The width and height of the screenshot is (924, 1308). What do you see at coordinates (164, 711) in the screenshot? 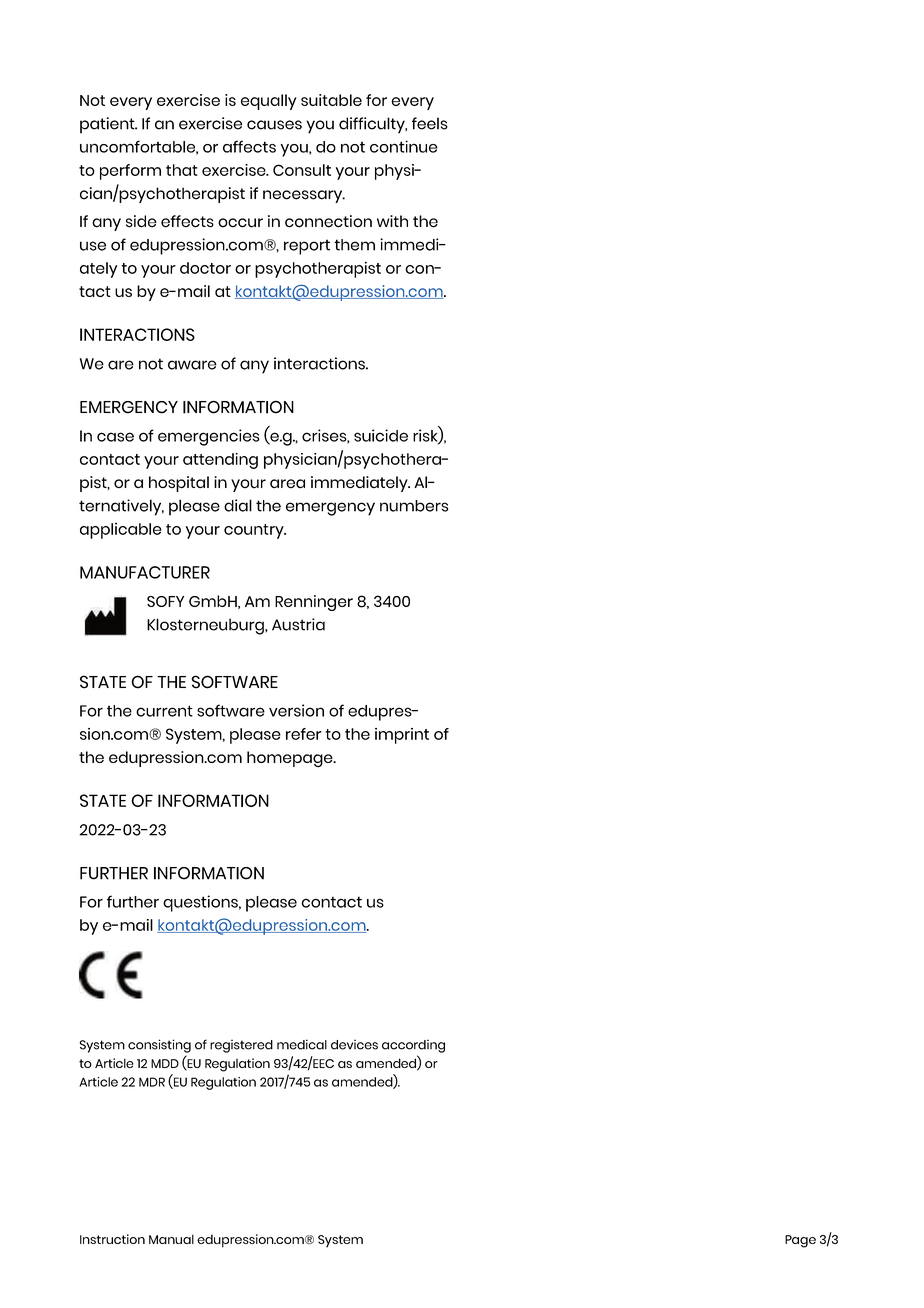
I see `current` at bounding box center [164, 711].
